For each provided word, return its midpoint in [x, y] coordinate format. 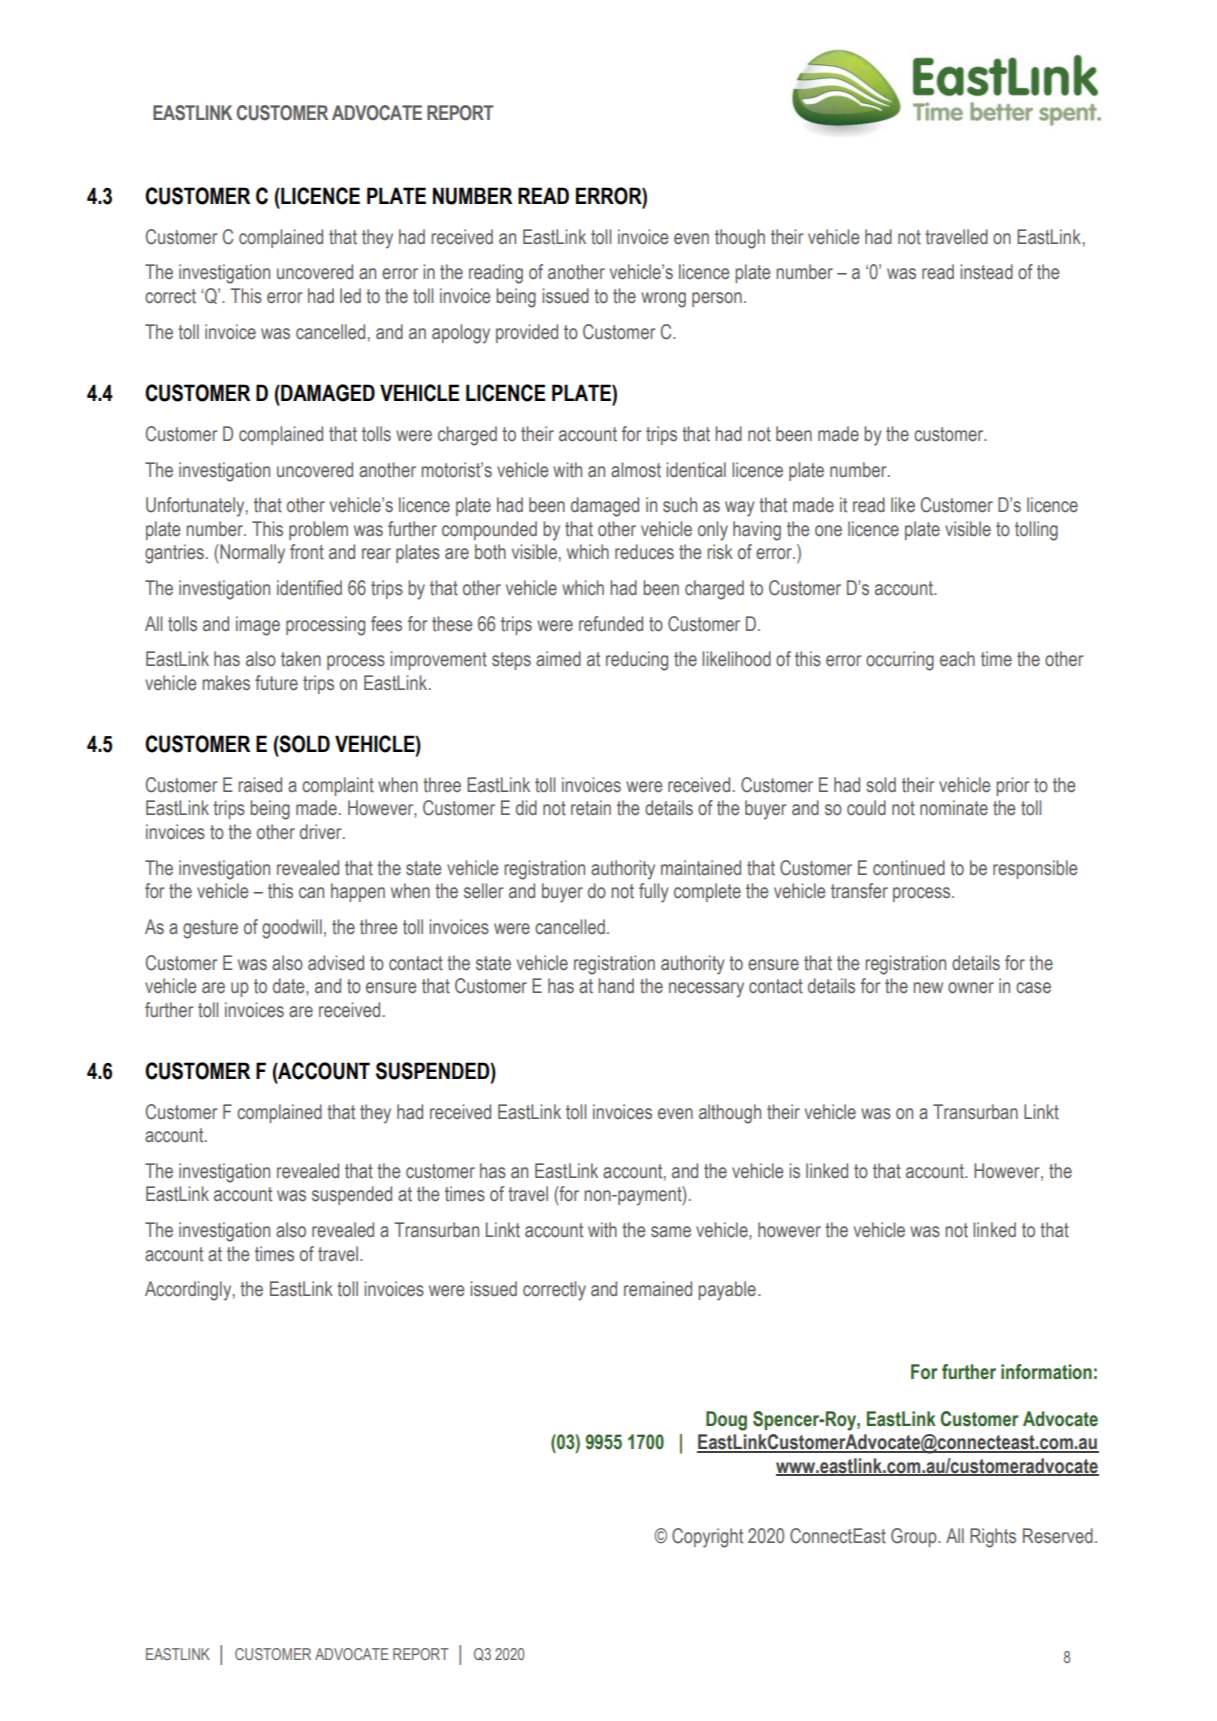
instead [986, 272]
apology [461, 334]
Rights [993, 1538]
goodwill [292, 929]
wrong [663, 300]
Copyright [707, 1538]
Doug [726, 1421]
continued [909, 868]
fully [654, 893]
